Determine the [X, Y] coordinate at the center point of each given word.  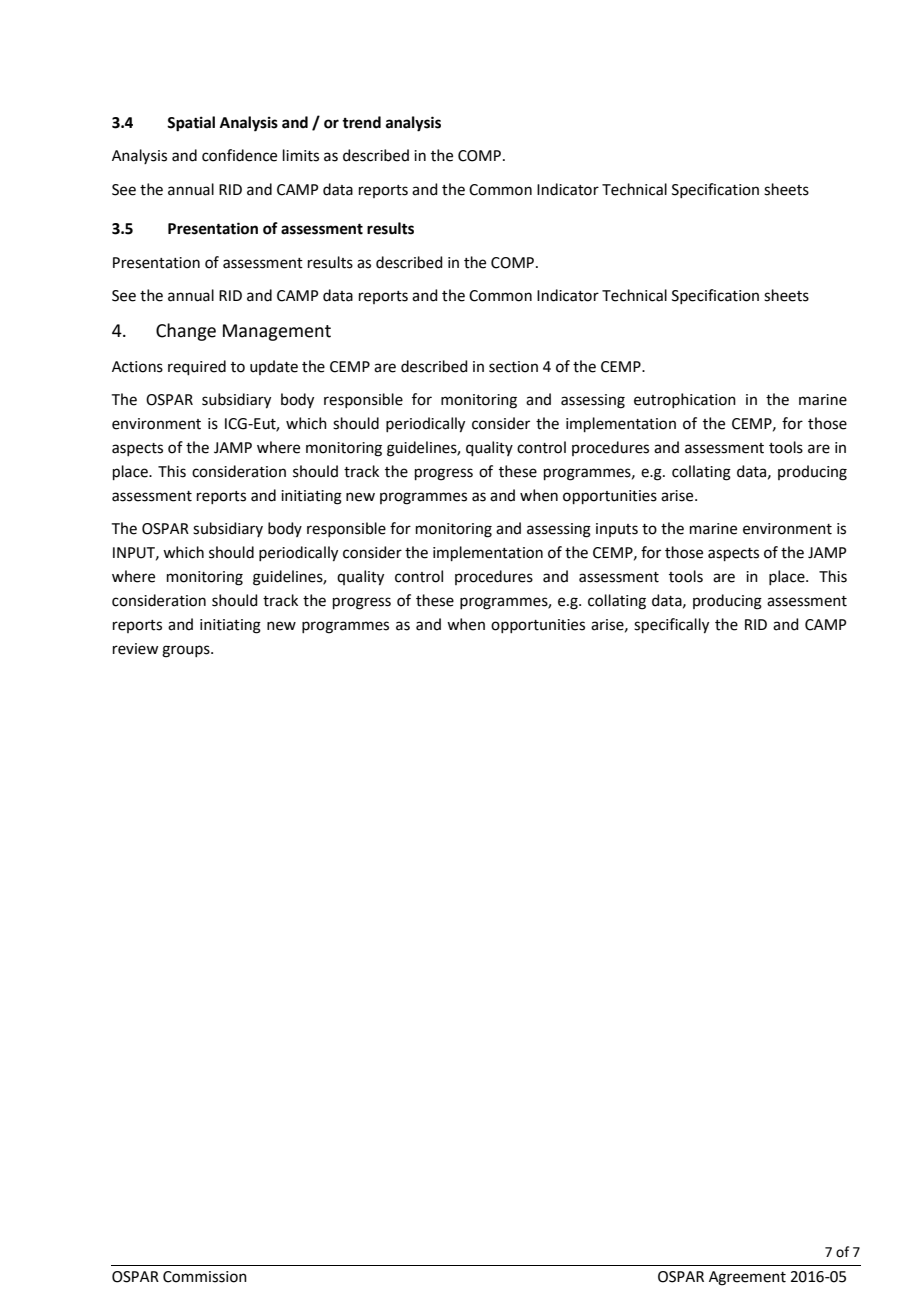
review [135, 649]
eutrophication [685, 400]
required [197, 367]
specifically [671, 626]
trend [361, 122]
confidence [239, 155]
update [274, 367]
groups [187, 651]
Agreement [747, 1278]
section [513, 367]
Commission [205, 1277]
